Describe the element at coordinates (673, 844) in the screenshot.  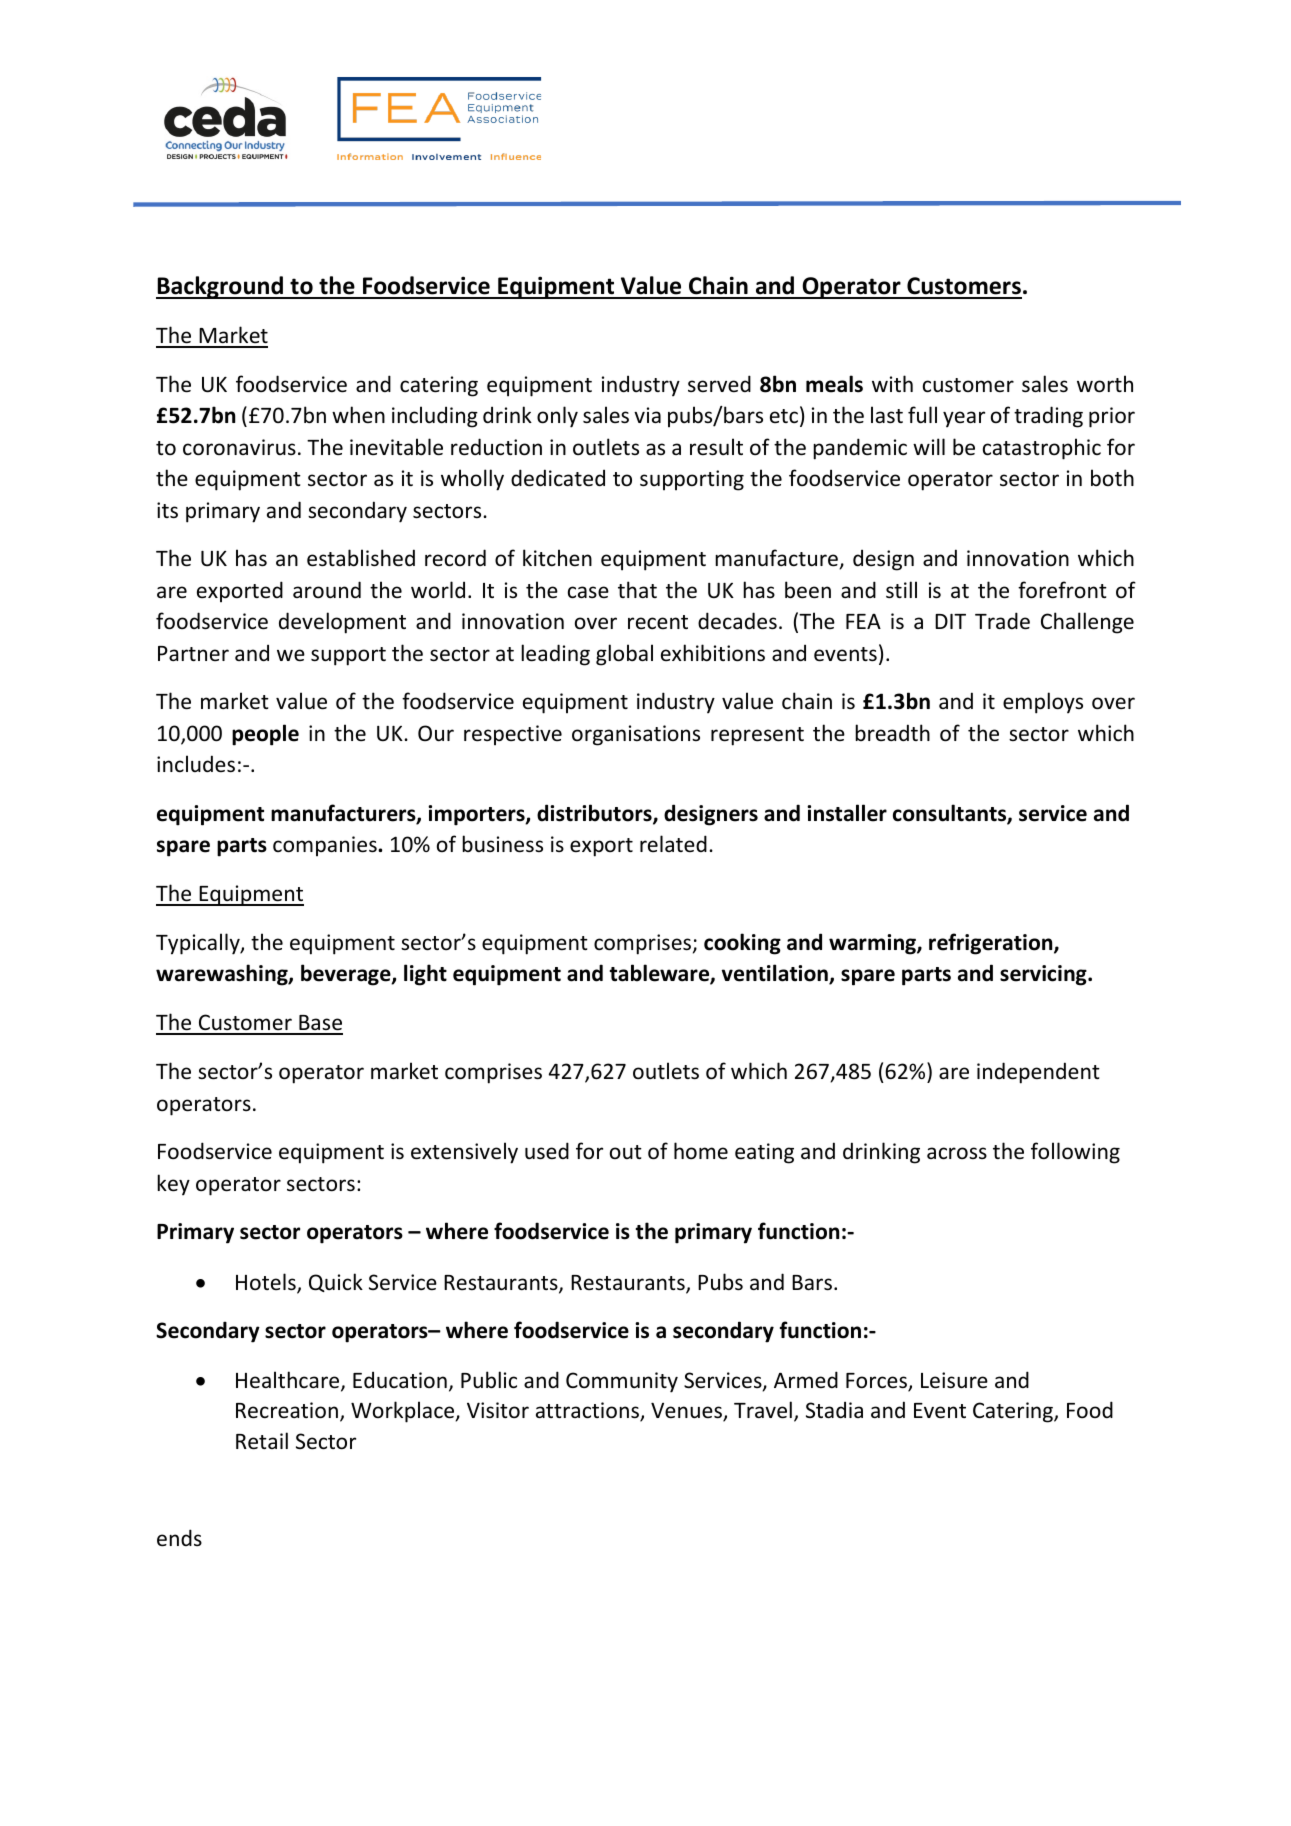
I see `related` at that location.
